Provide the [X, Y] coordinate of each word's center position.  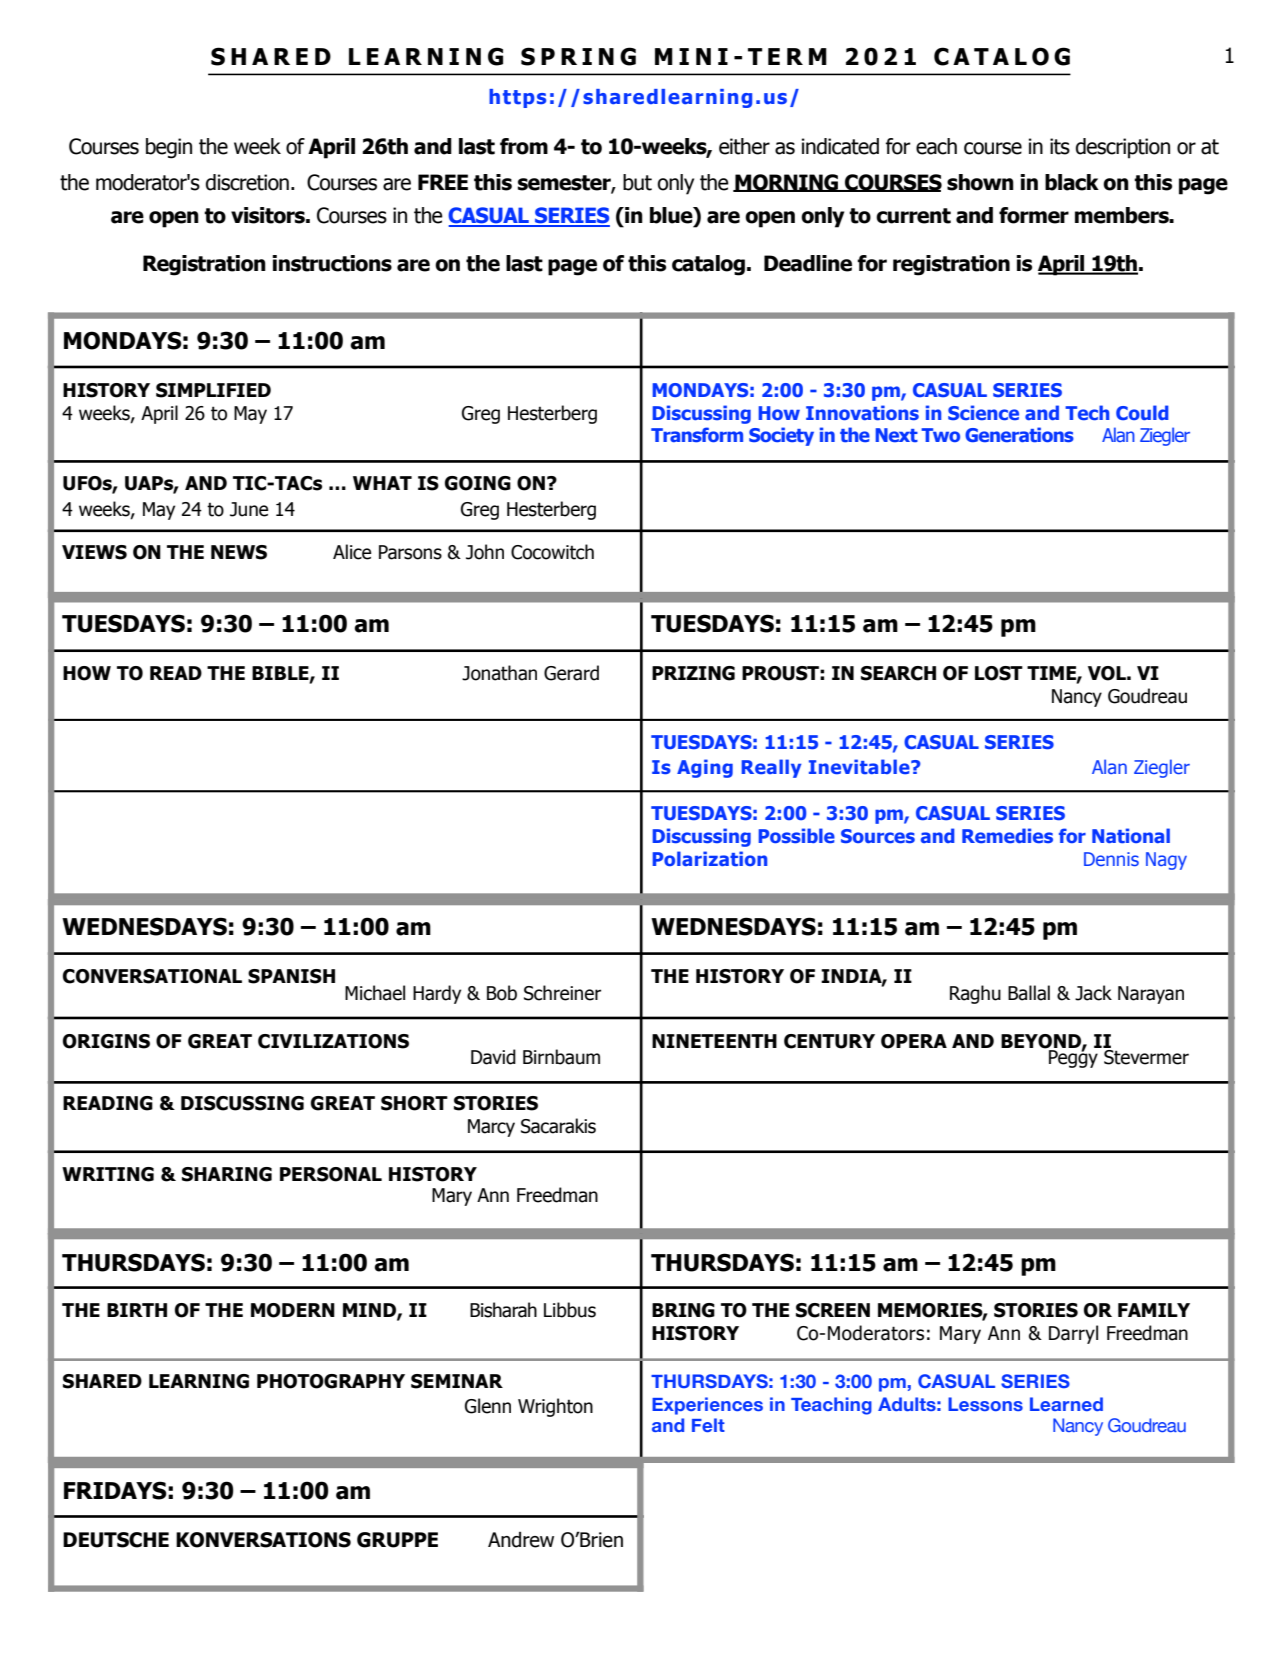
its [1060, 146]
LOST [999, 673]
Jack [1093, 993]
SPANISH [291, 976]
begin [169, 148]
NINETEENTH [714, 1041]
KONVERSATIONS [263, 1540]
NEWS [239, 552]
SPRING [578, 56]
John [485, 552]
